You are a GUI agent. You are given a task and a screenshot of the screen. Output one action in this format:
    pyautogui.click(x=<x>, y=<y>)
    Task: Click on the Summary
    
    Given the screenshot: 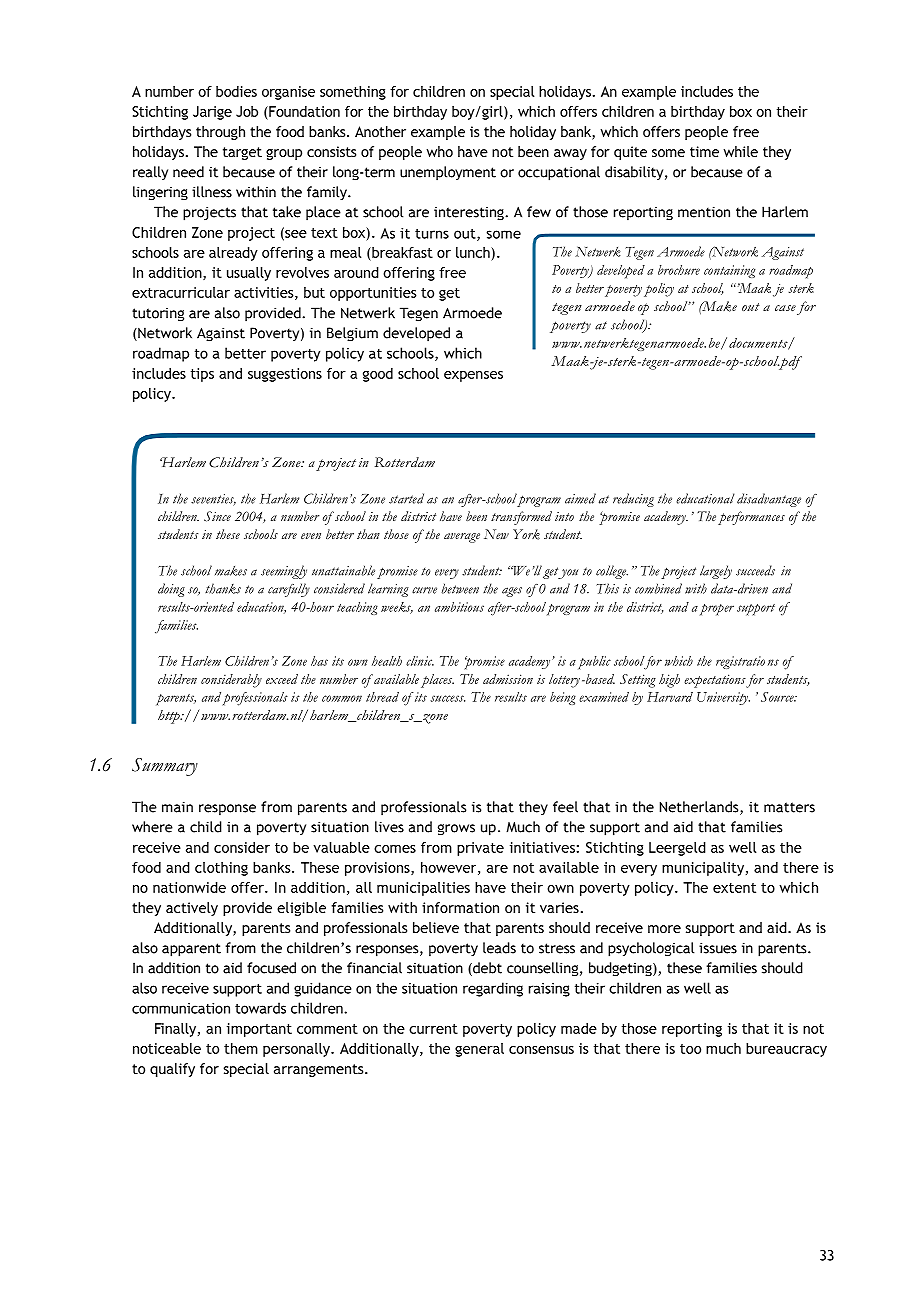 What is the action you would take?
    pyautogui.click(x=165, y=767)
